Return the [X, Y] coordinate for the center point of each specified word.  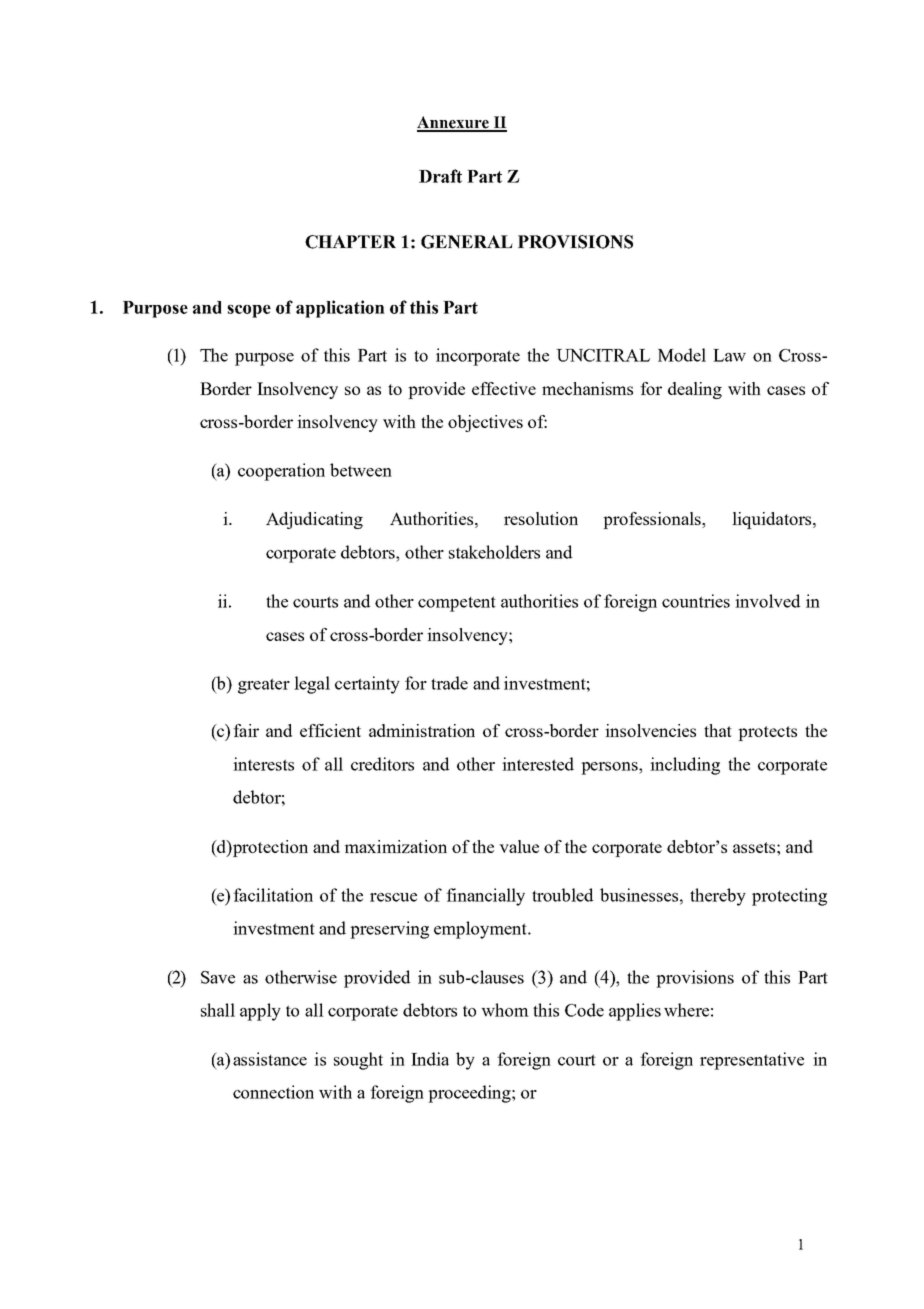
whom [505, 1010]
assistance [270, 1059]
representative [752, 1061]
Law [729, 355]
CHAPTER [350, 242]
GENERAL [467, 242]
